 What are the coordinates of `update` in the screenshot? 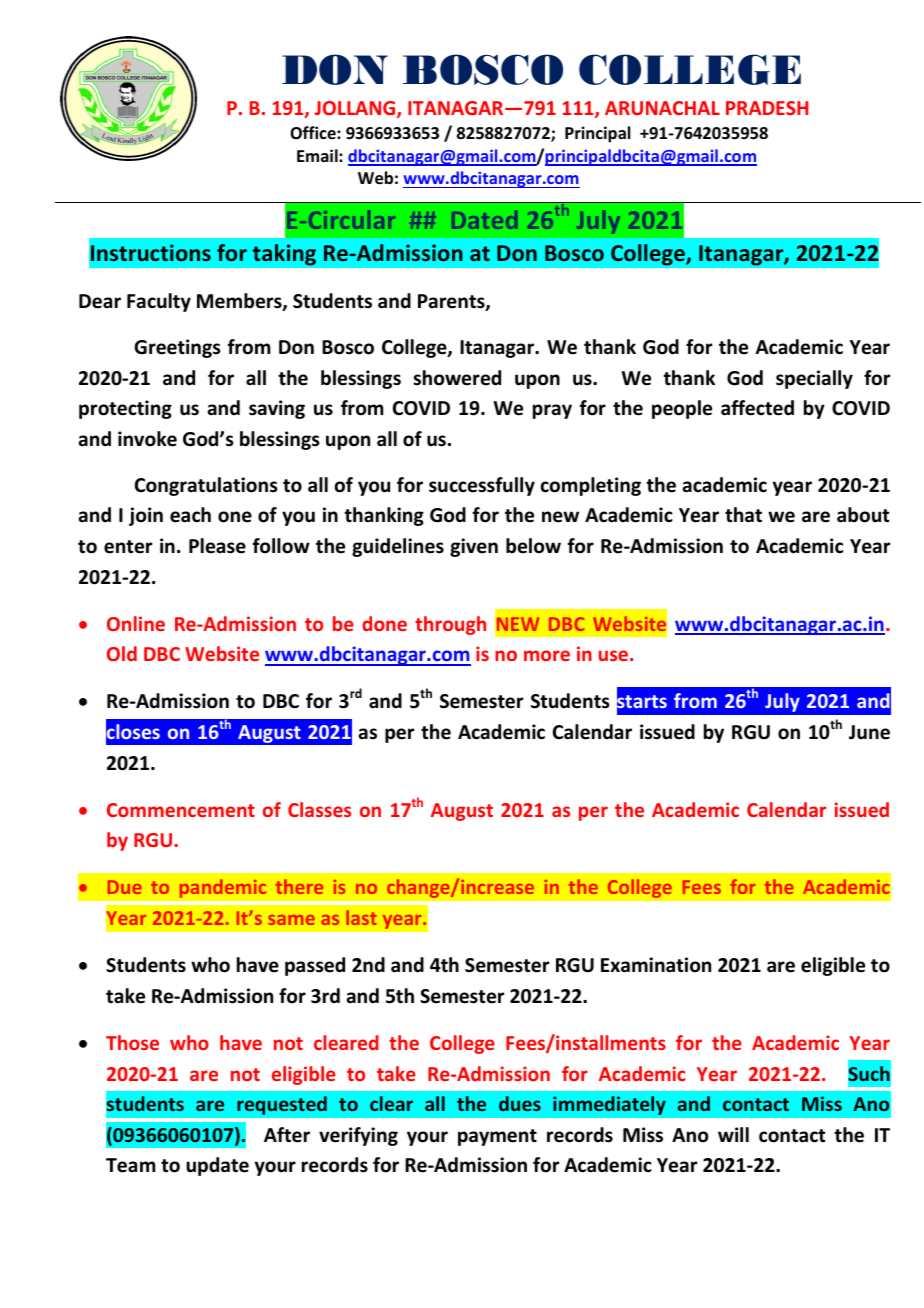 It's located at (217, 1166).
